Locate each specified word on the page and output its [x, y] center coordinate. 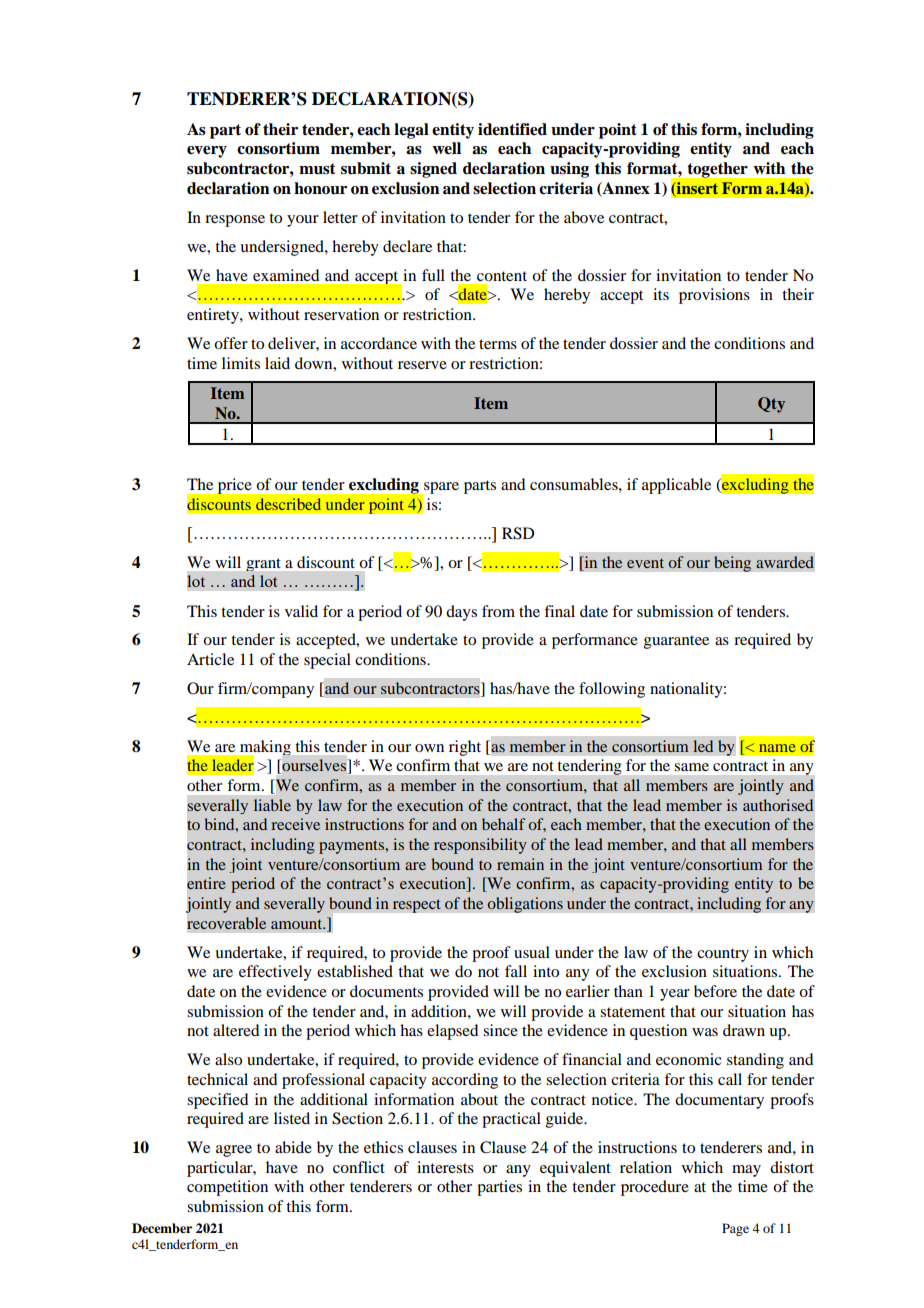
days [461, 613]
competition [227, 1188]
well [446, 148]
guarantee [676, 642]
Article [210, 659]
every [207, 152]
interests [445, 1167]
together [718, 170]
